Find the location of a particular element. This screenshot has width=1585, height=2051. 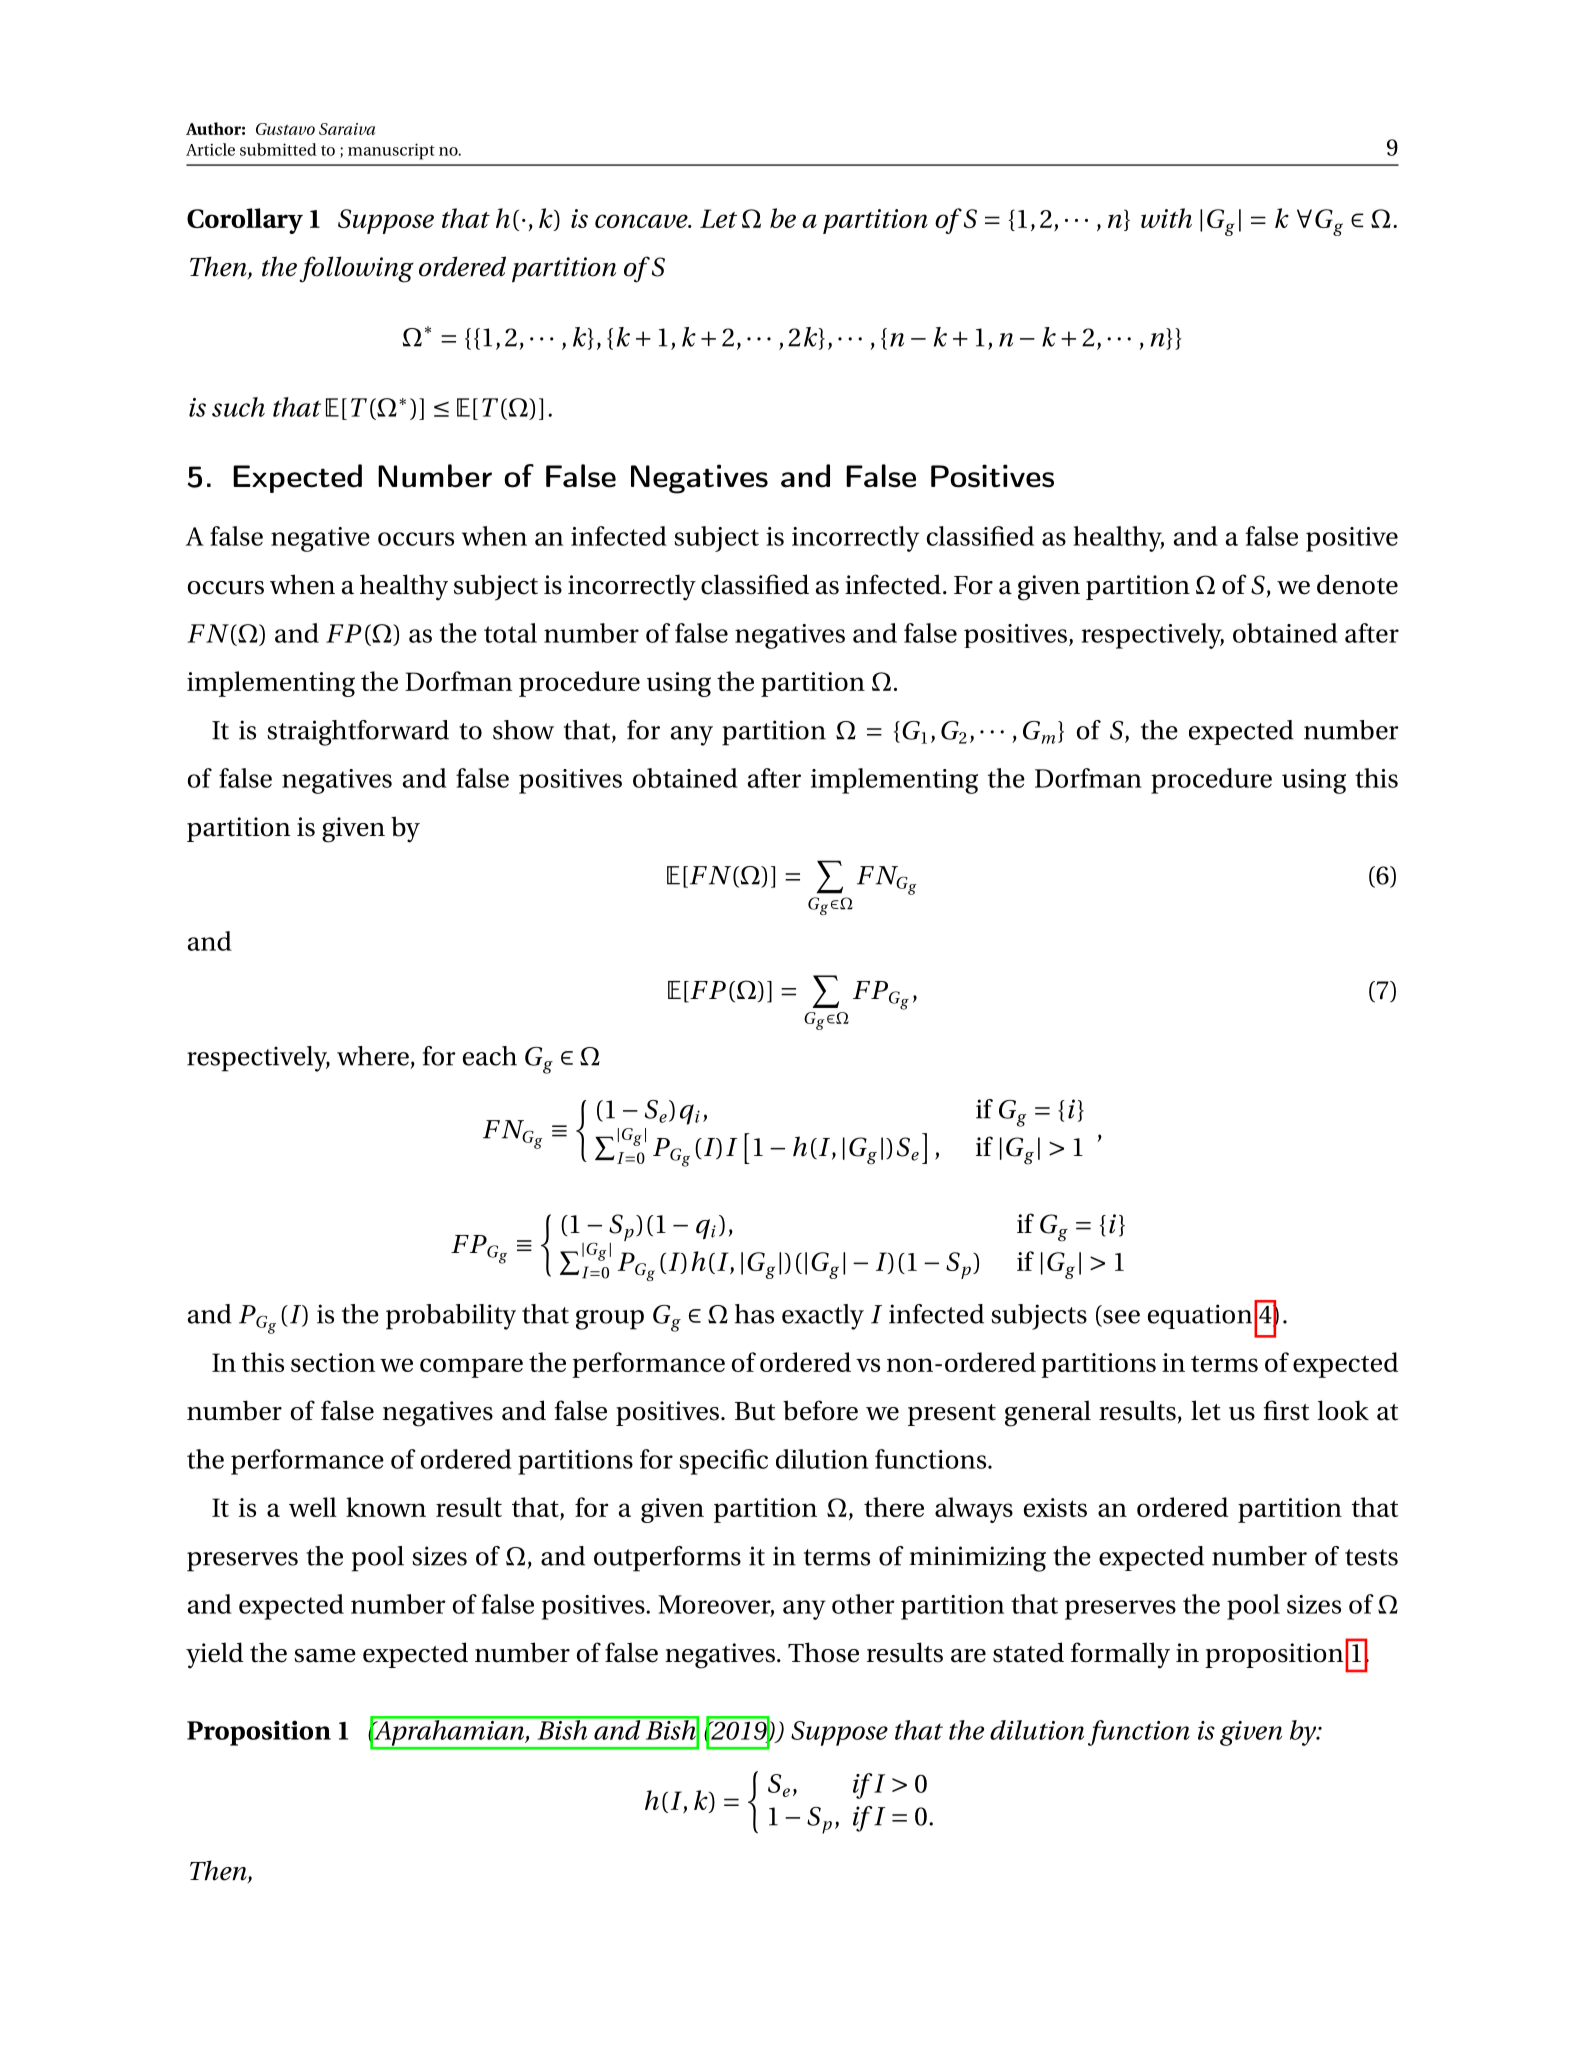

Those is located at coordinates (823, 1652).
